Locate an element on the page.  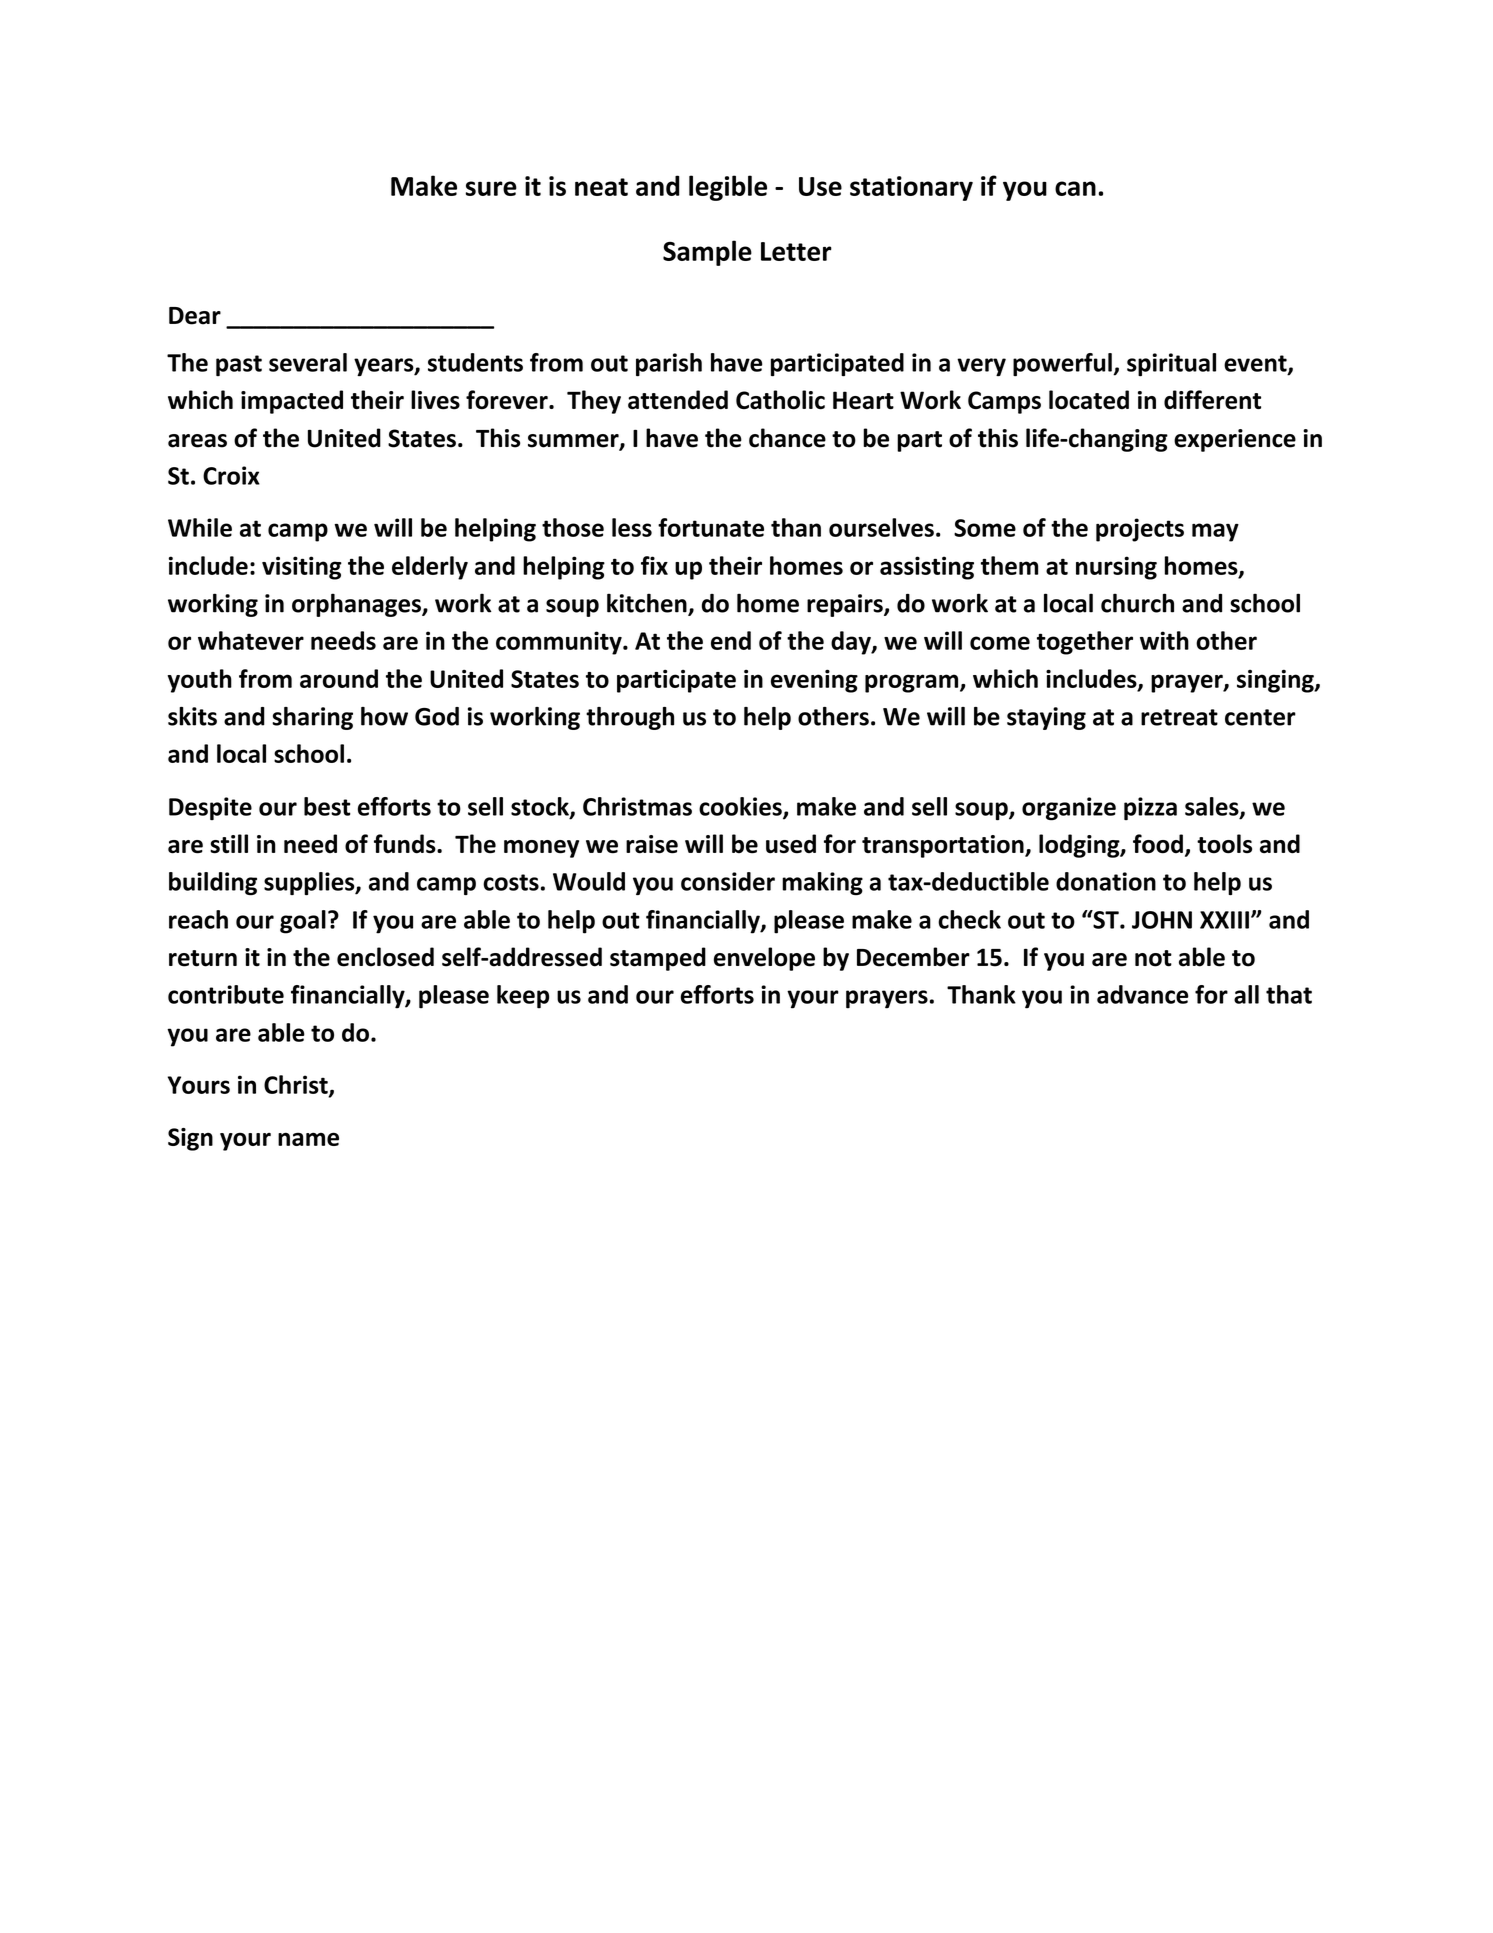
donation is located at coordinates (1106, 881).
